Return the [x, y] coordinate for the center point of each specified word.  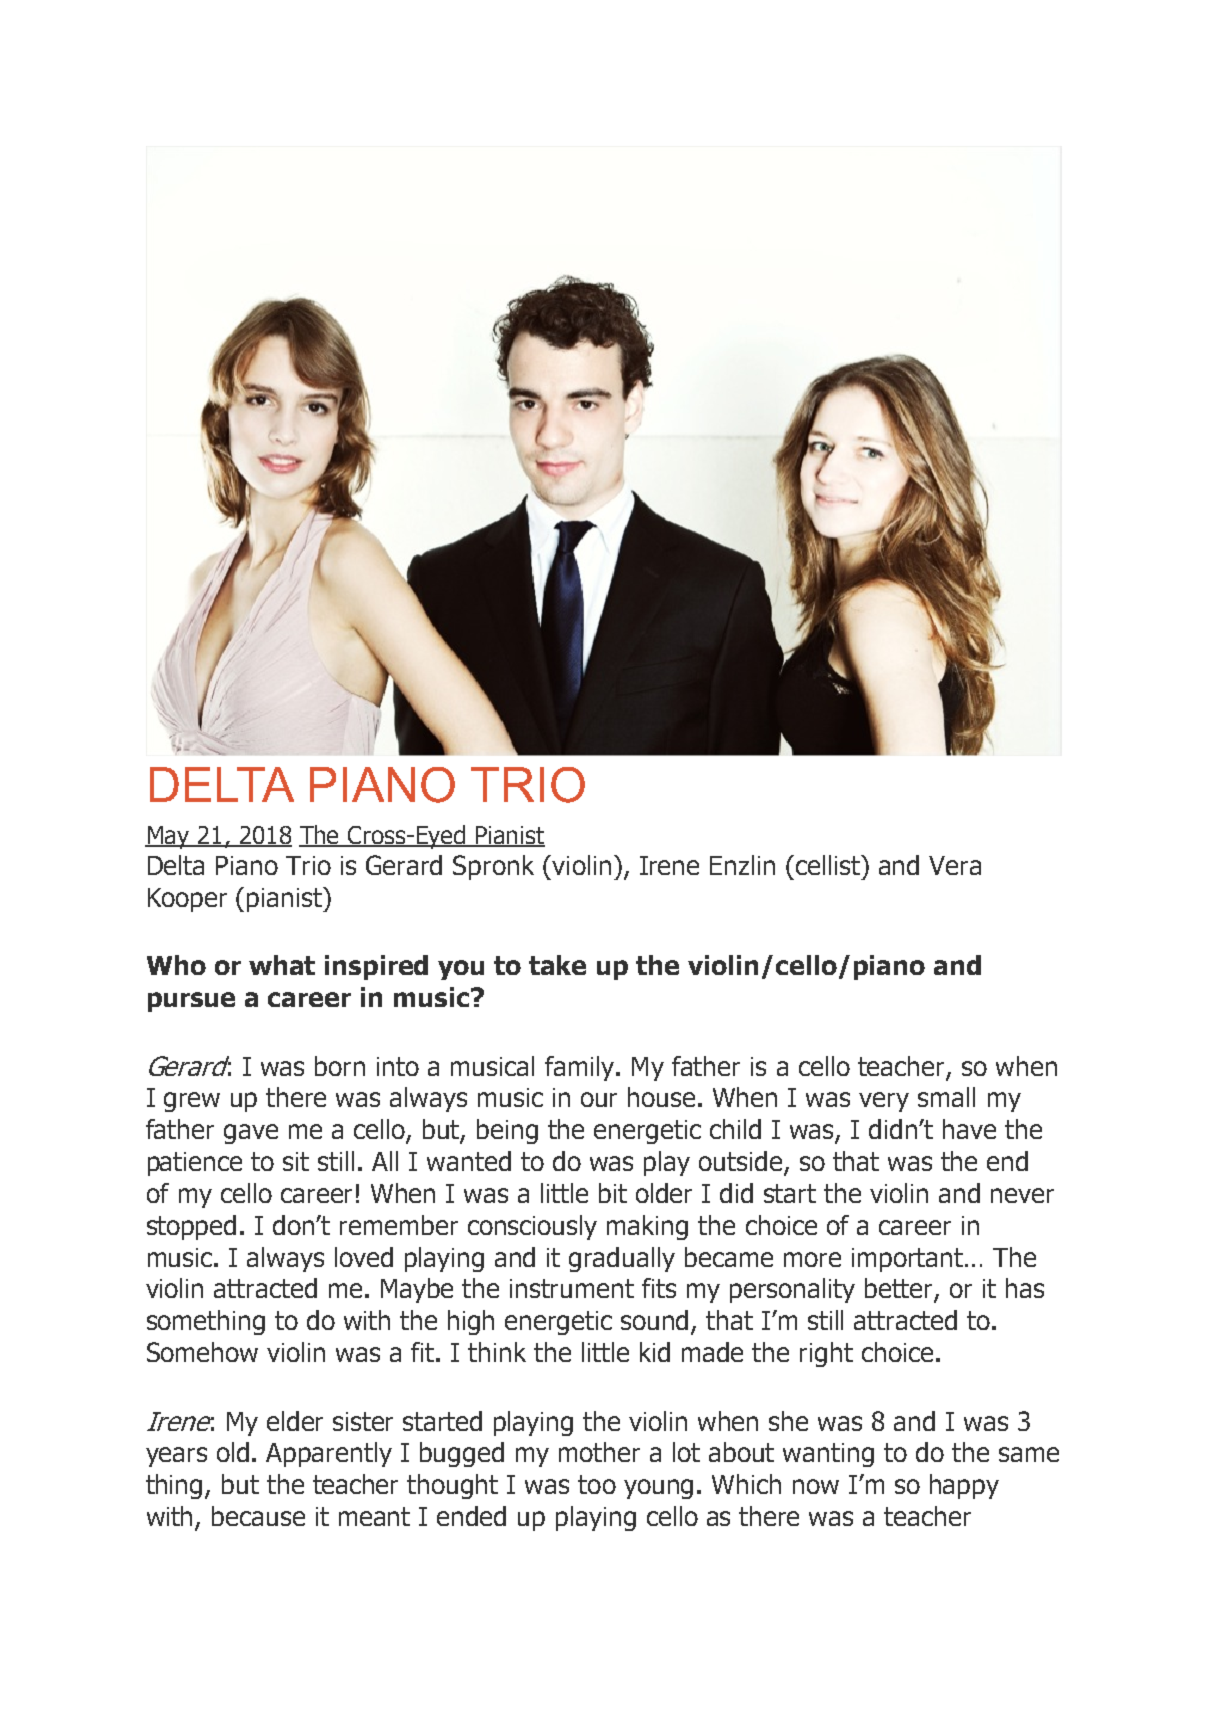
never [1022, 1195]
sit [296, 1161]
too [597, 1484]
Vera [955, 865]
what [282, 965]
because [258, 1516]
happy [964, 1486]
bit [613, 1193]
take [557, 965]
